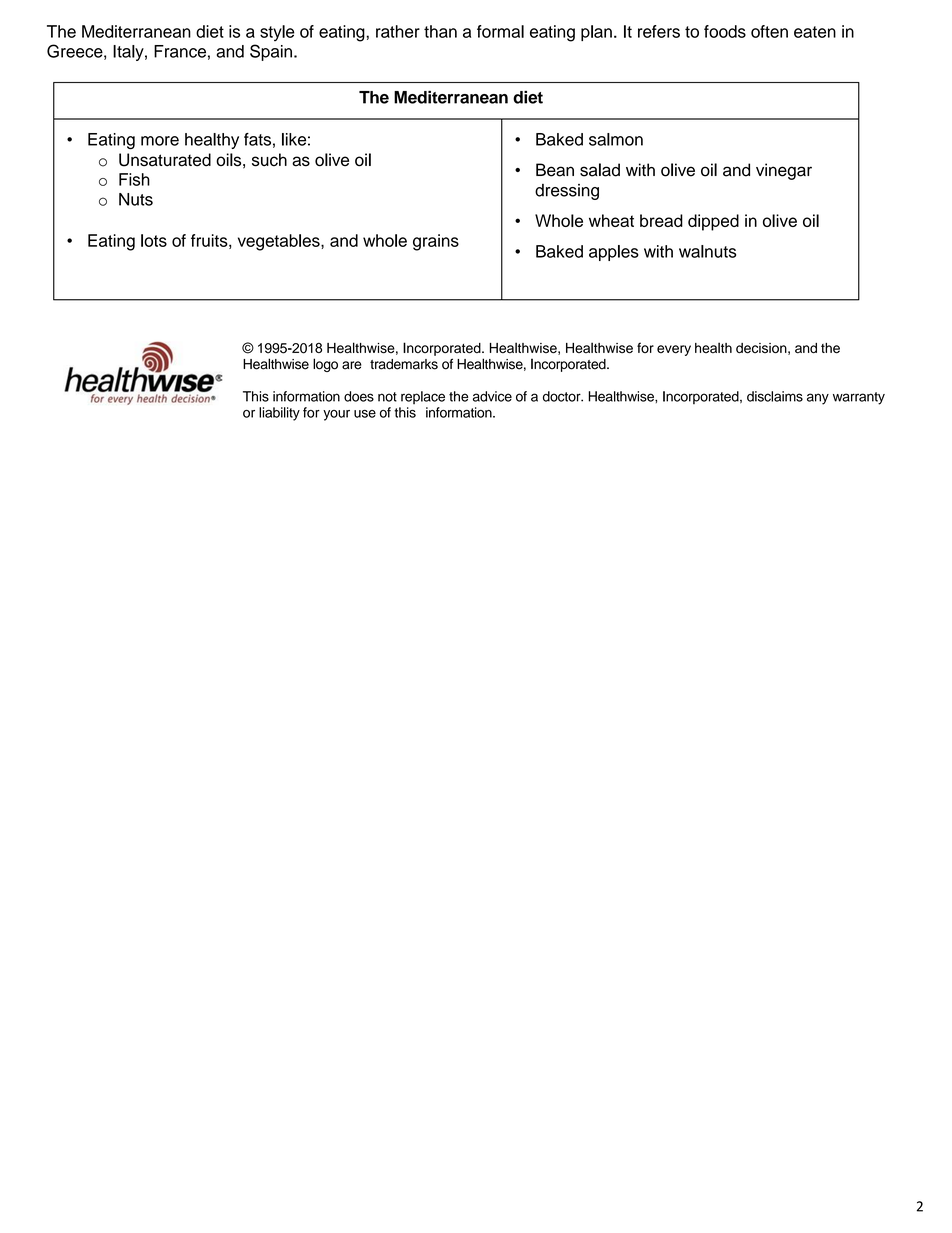  What do you see at coordinates (280, 242) in the screenshot?
I see `vegetables` at bounding box center [280, 242].
